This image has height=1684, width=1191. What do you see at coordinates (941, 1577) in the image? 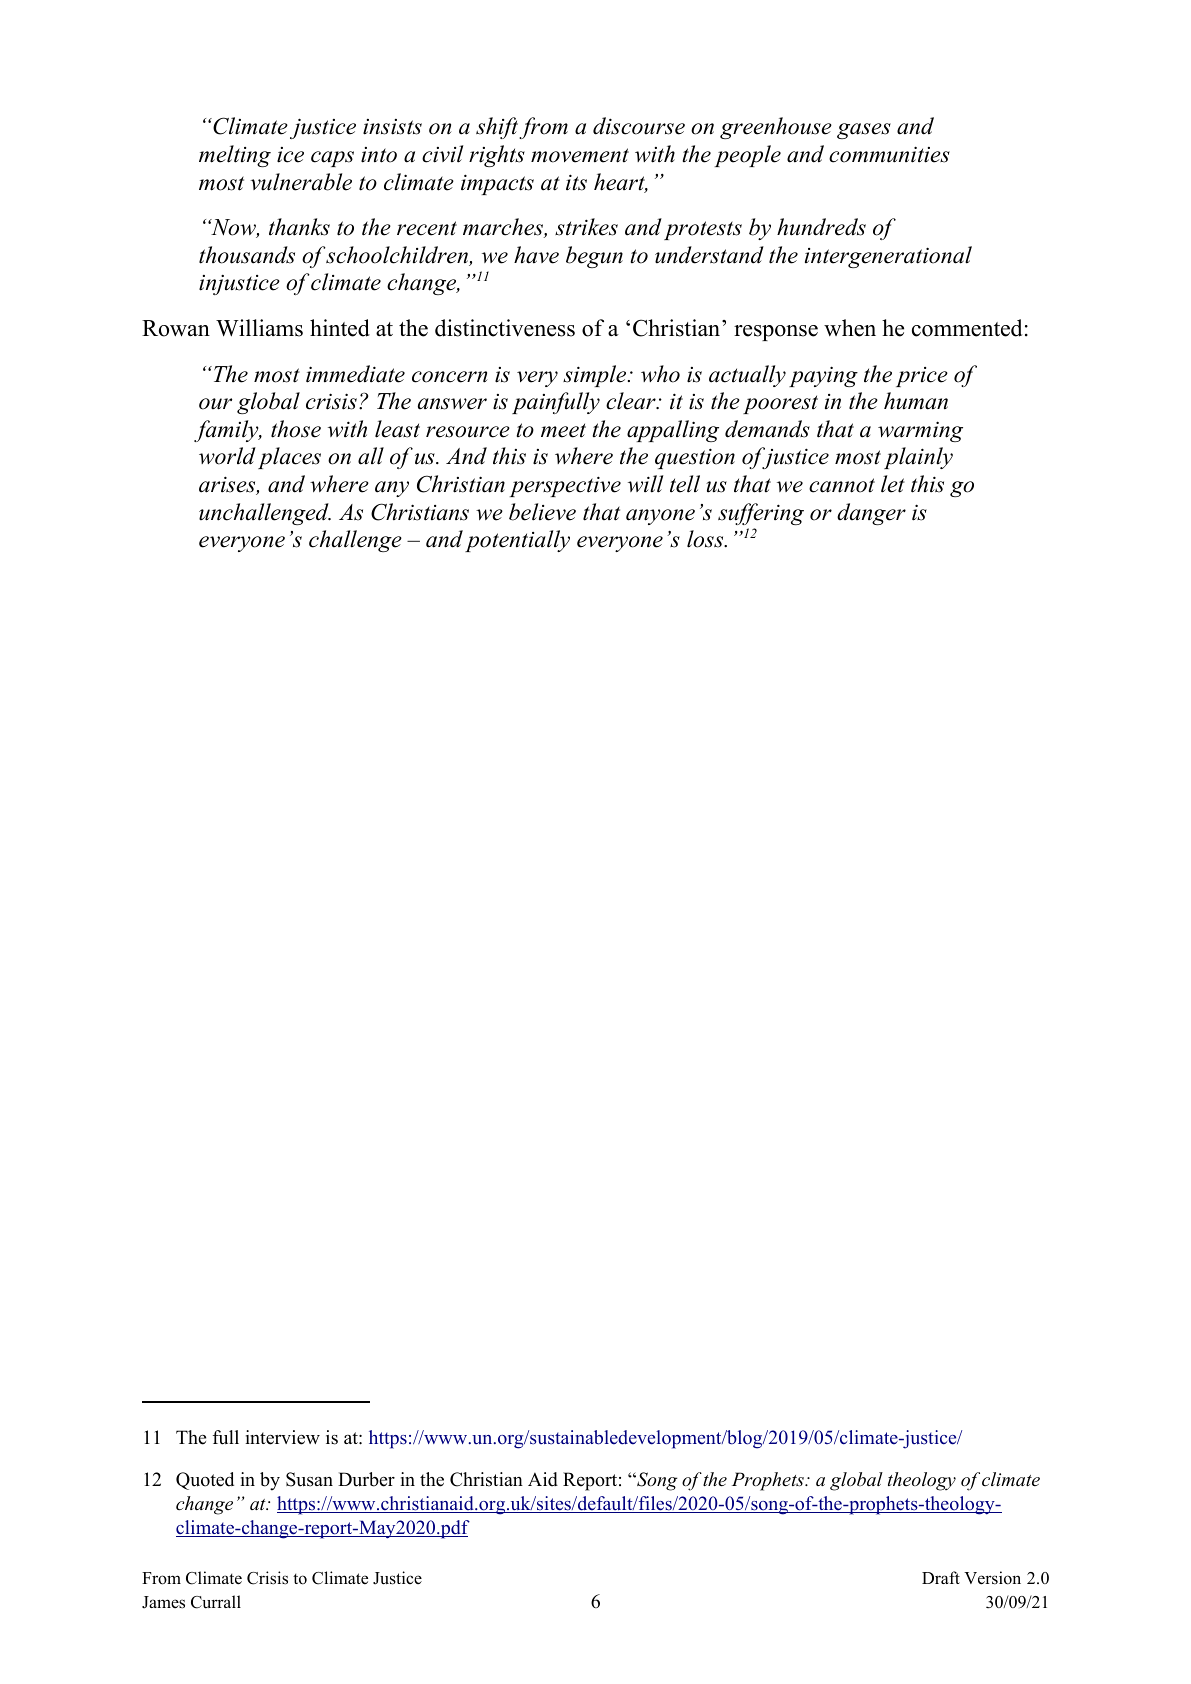
I see `Draft` at bounding box center [941, 1577].
